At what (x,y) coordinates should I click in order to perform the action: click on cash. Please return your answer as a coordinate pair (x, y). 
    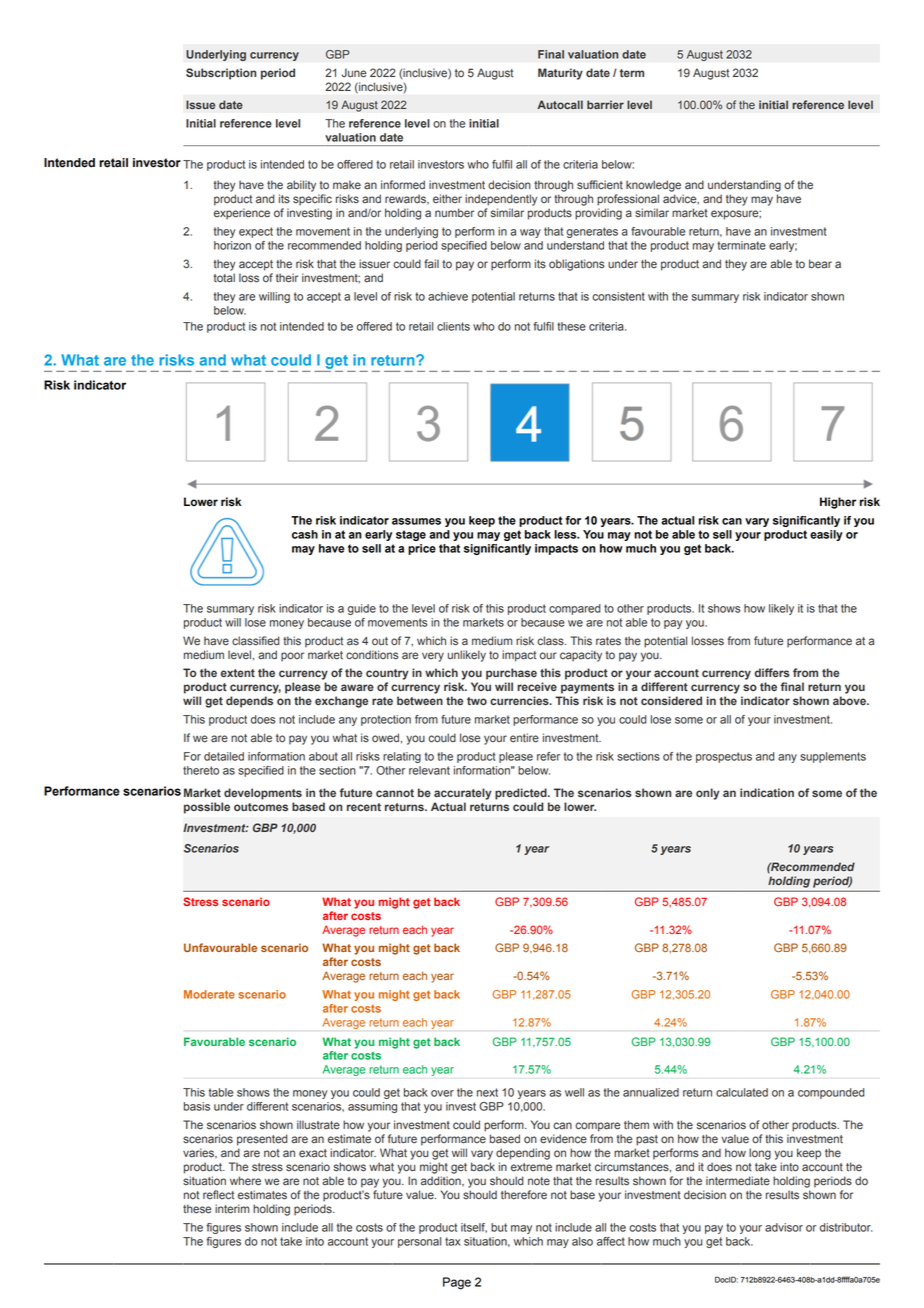
    Looking at the image, I should click on (305, 534).
